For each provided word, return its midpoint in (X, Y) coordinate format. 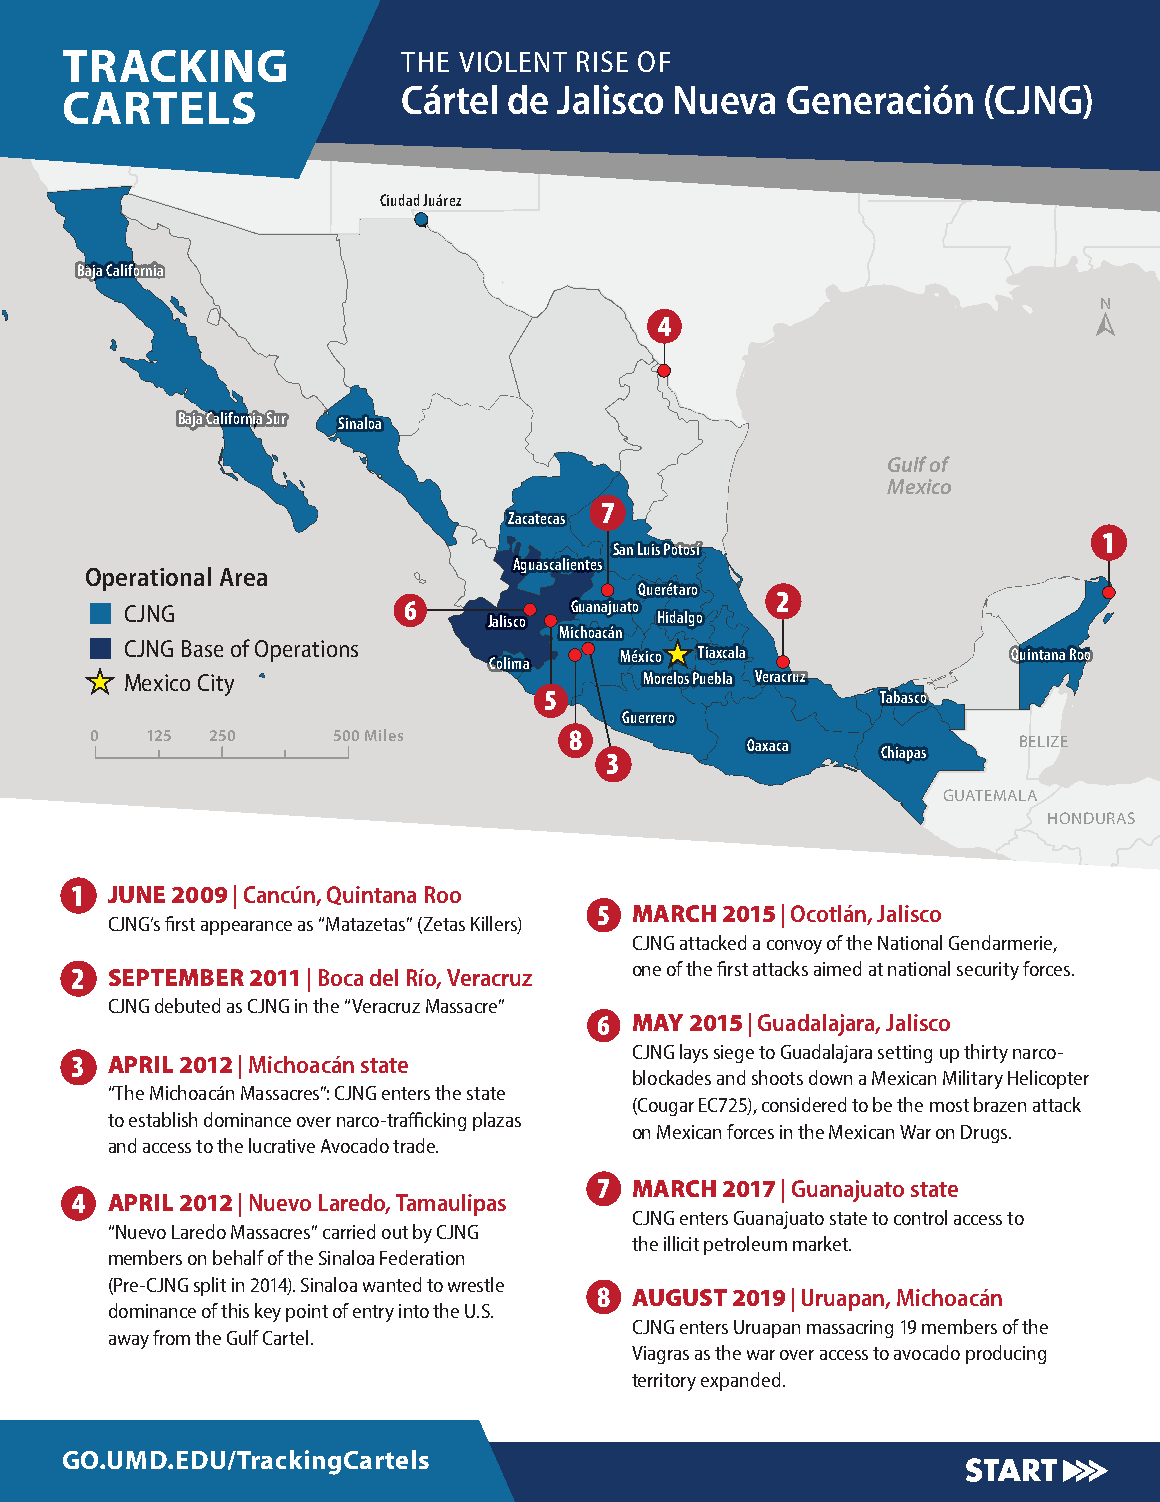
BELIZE (1044, 741)
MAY (658, 1022)
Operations (306, 651)
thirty (986, 1053)
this (235, 1310)
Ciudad (399, 200)
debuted (187, 1005)
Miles (384, 735)
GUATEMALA (990, 795)
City (216, 685)
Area (243, 577)
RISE (602, 61)
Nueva (725, 100)
